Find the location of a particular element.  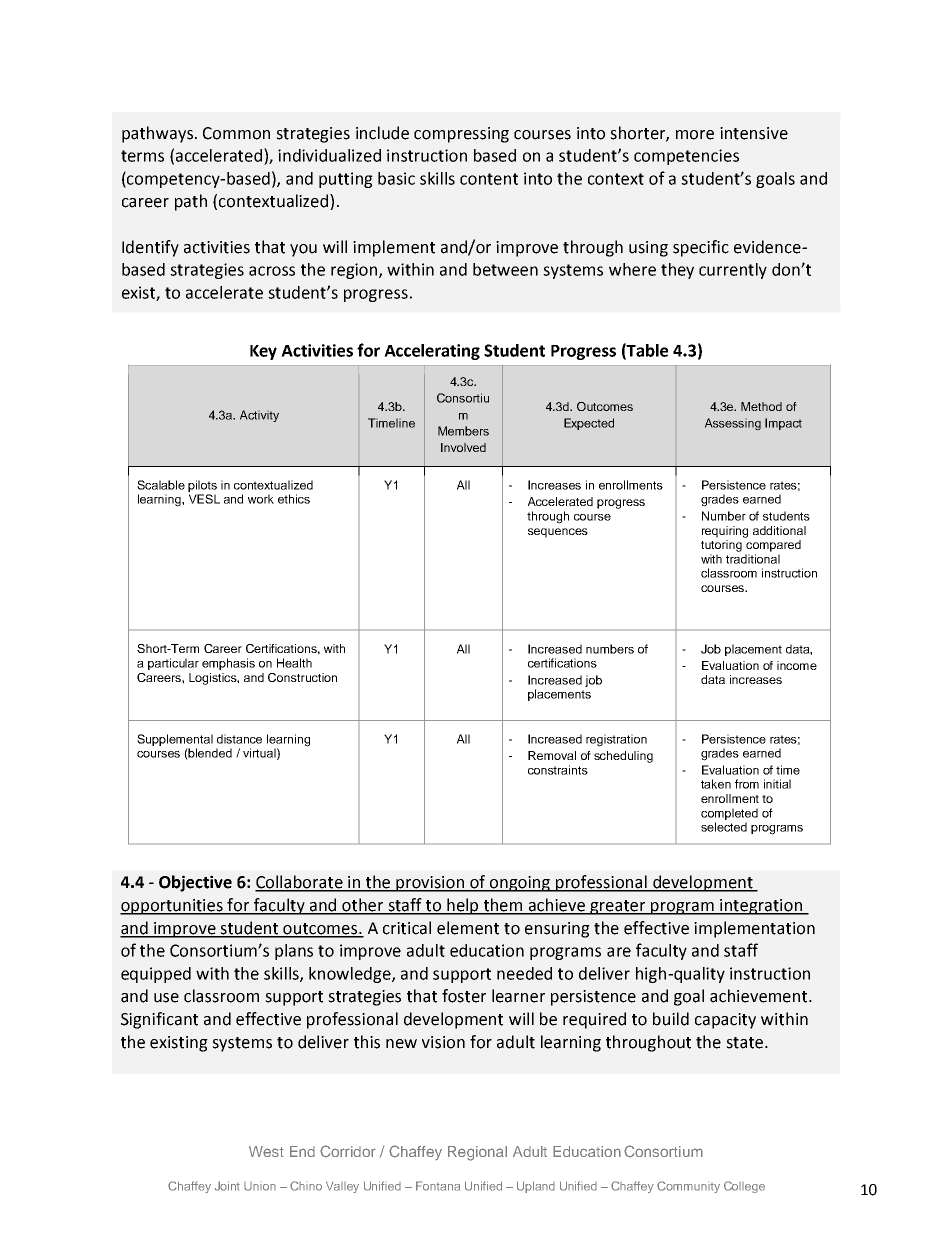

element is located at coordinates (468, 928).
